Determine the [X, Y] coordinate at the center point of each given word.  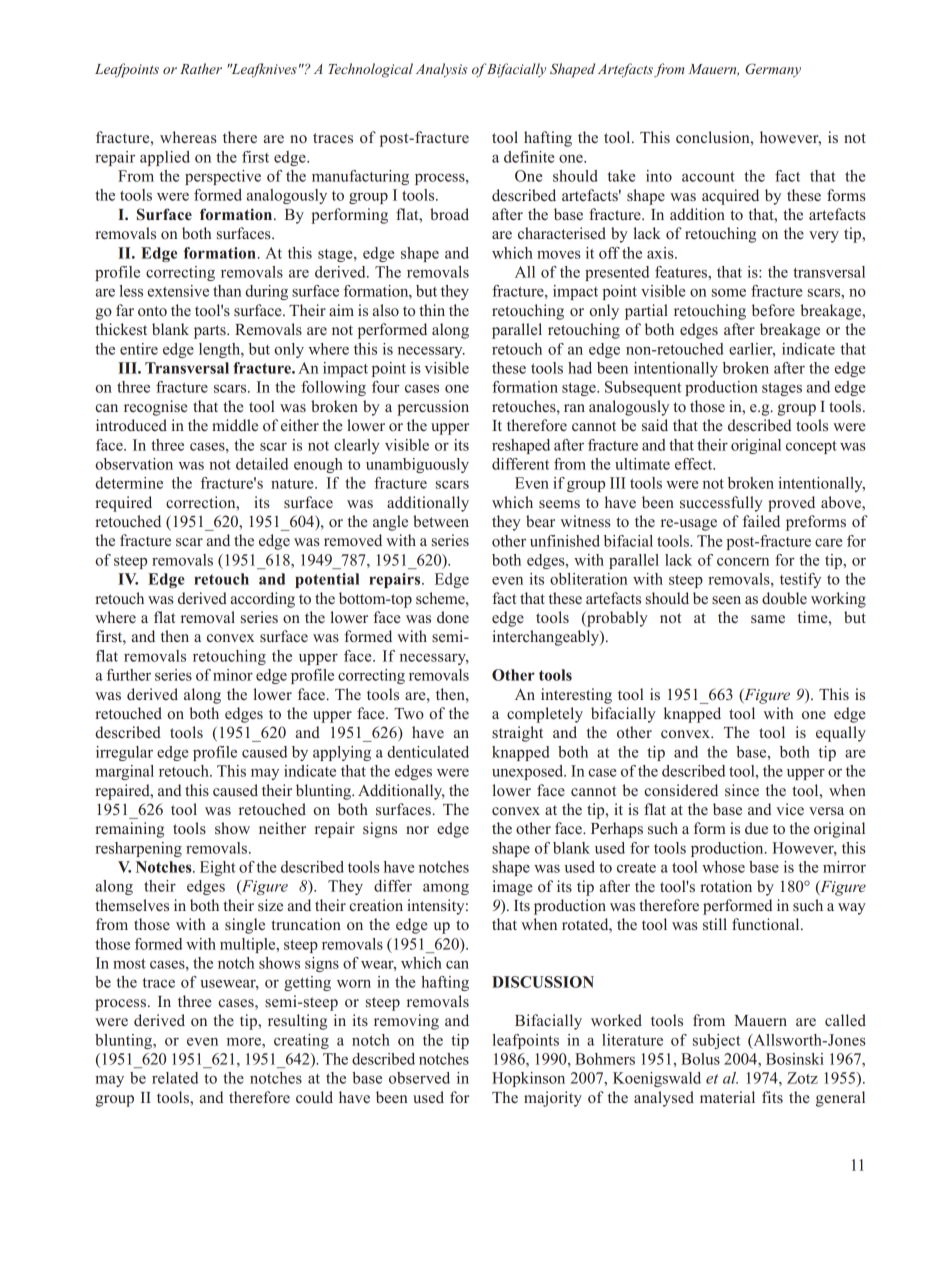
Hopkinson [528, 1079]
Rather [201, 68]
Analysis [441, 70]
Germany [773, 70]
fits [772, 1097]
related [175, 1078]
